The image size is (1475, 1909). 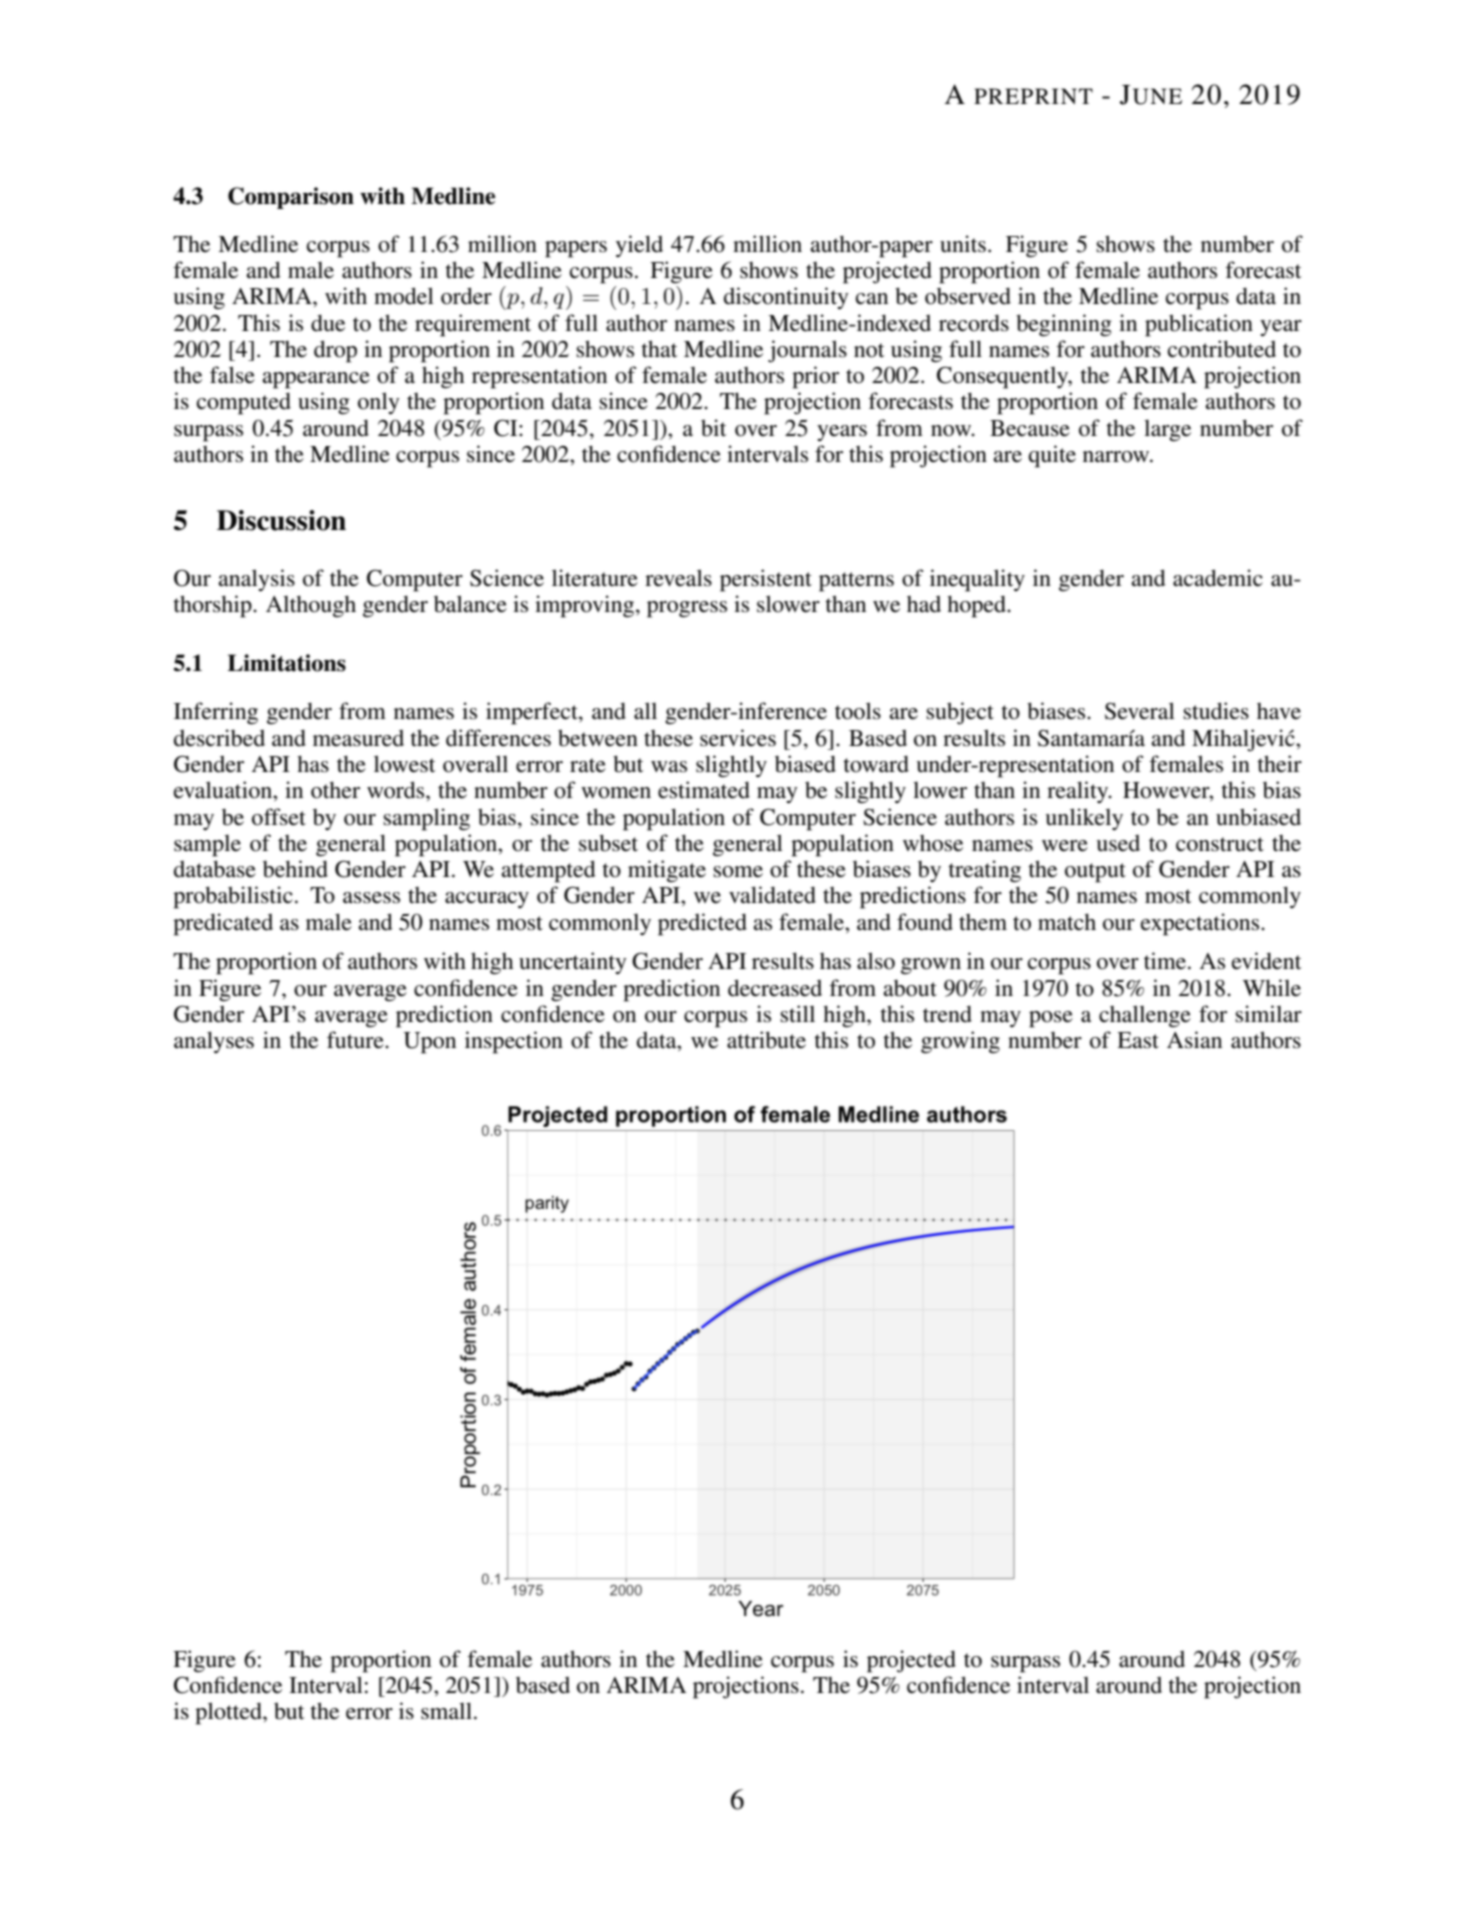 I want to click on yield, so click(x=639, y=246).
